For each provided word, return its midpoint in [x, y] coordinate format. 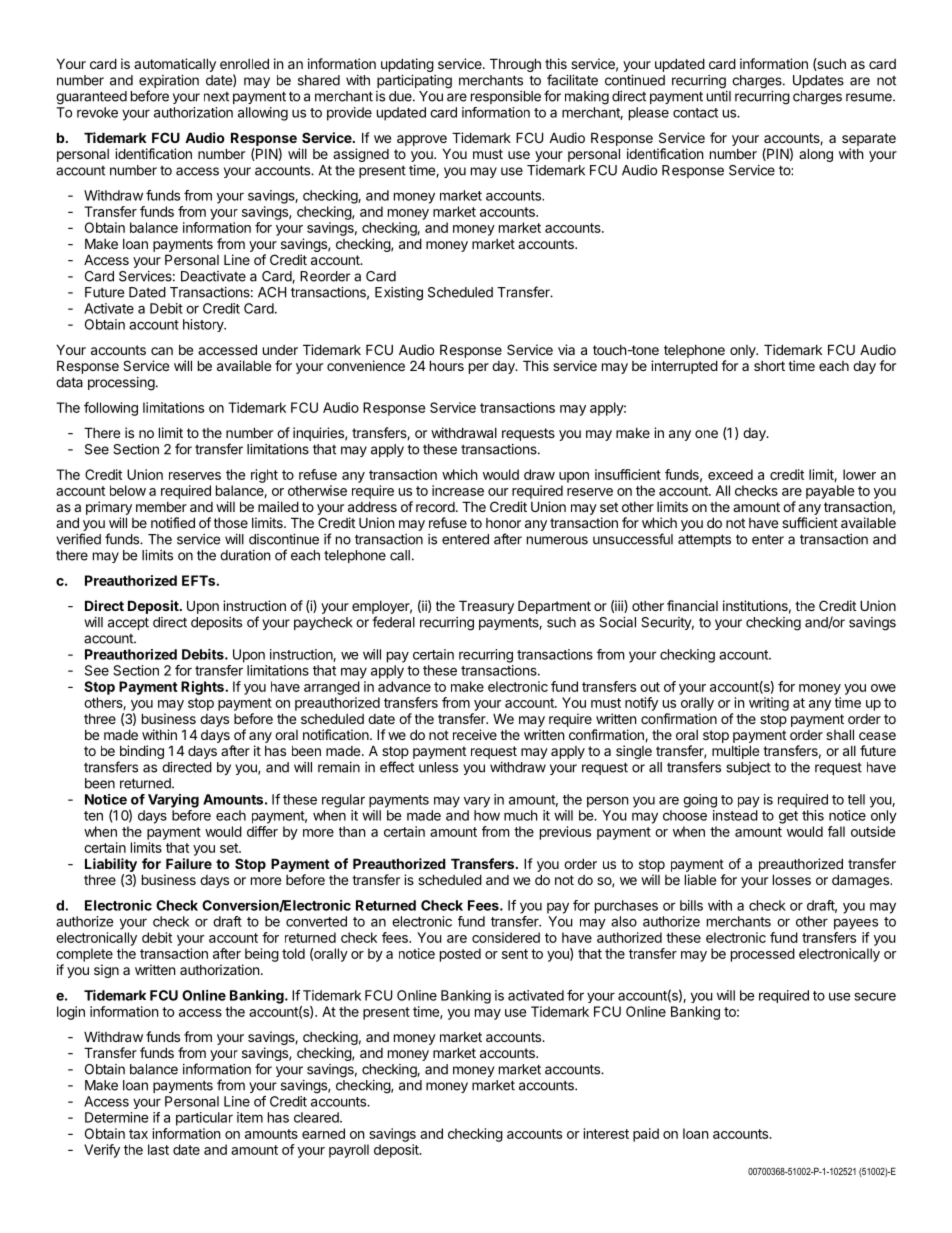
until [719, 96]
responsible [506, 97]
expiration [169, 83]
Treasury [486, 607]
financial [692, 605]
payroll [349, 1151]
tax [138, 1134]
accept [128, 623]
